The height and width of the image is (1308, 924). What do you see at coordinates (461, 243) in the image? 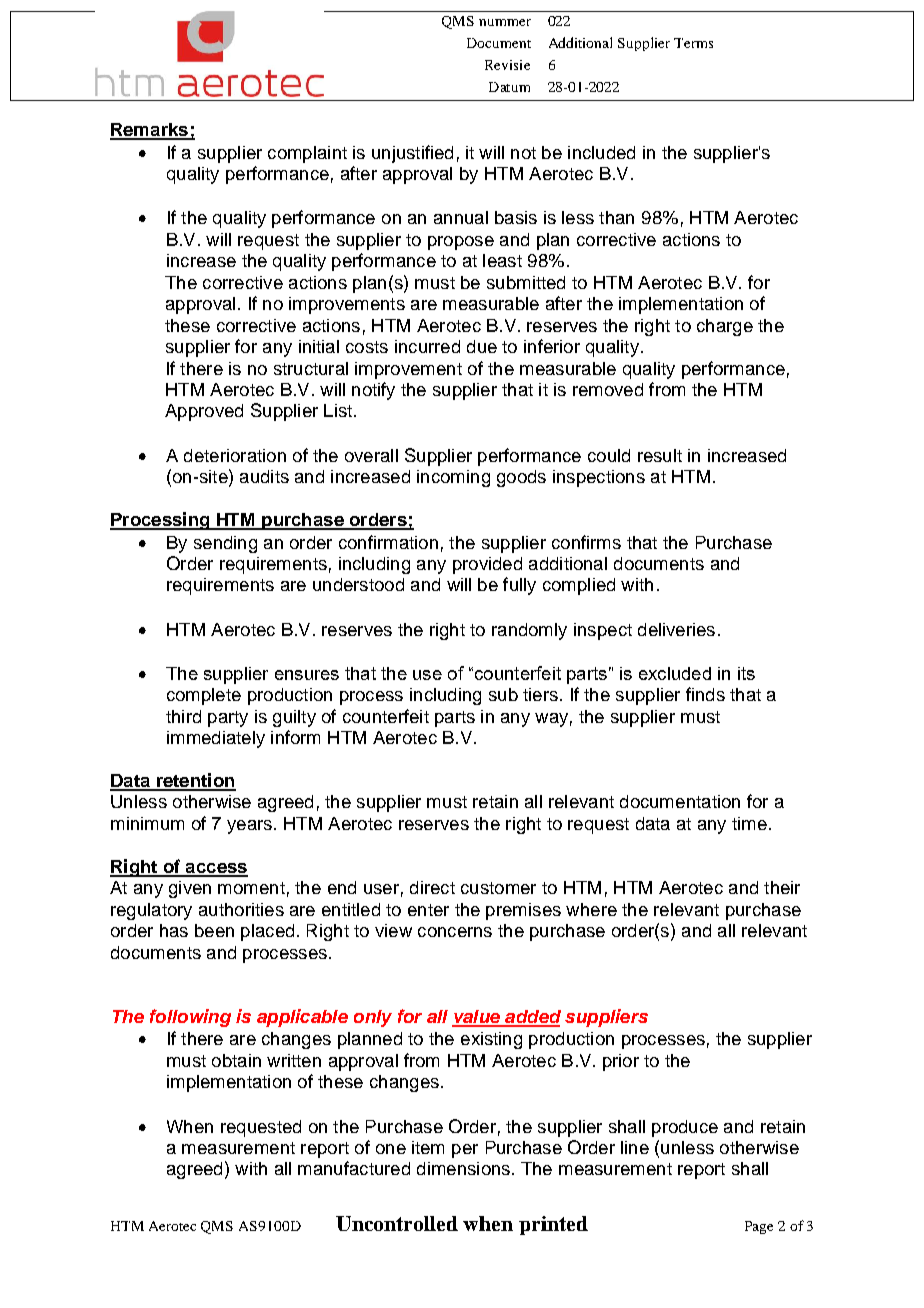
I see `propose` at bounding box center [461, 243].
